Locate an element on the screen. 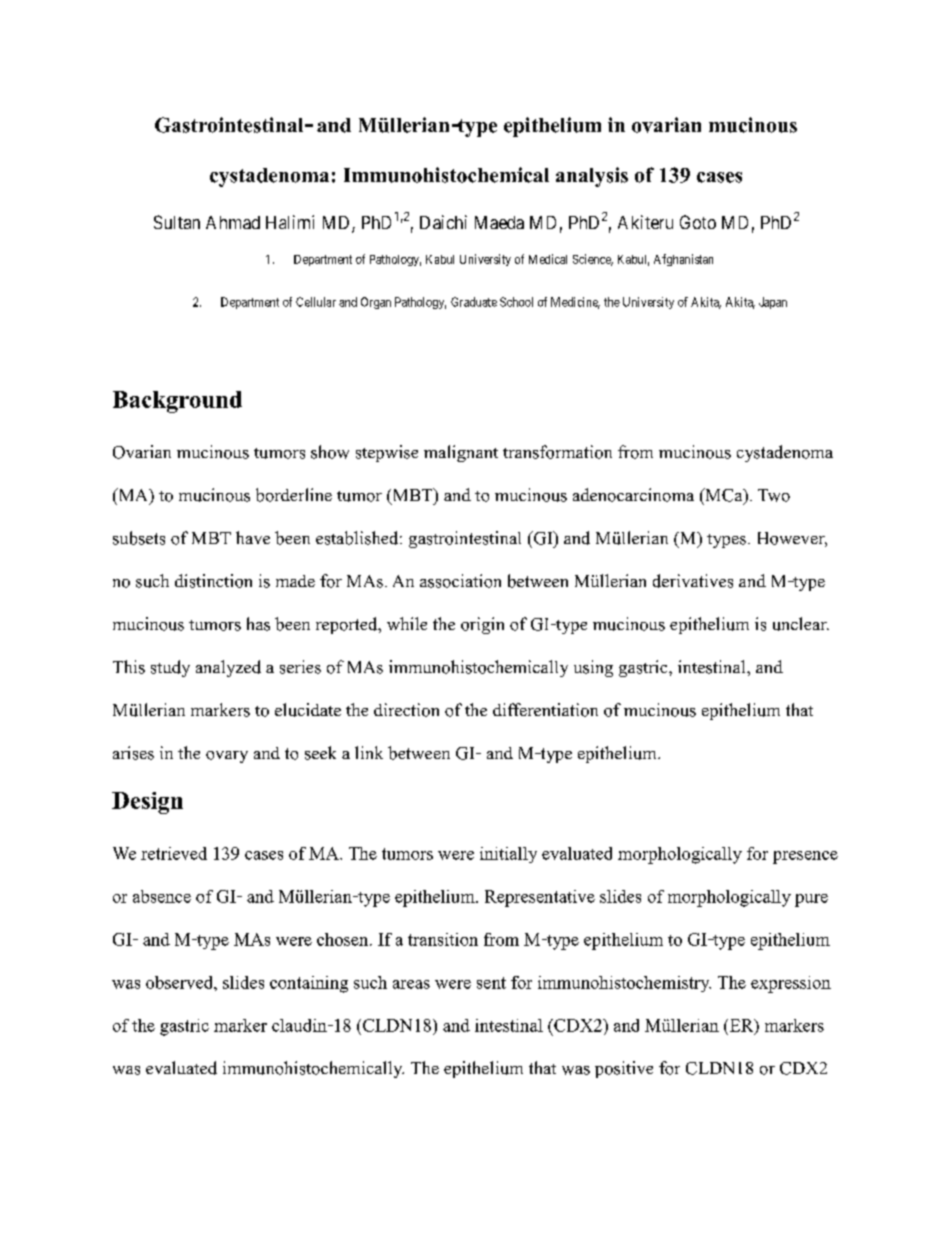 The image size is (952, 1233). Goto is located at coordinates (698, 222).
